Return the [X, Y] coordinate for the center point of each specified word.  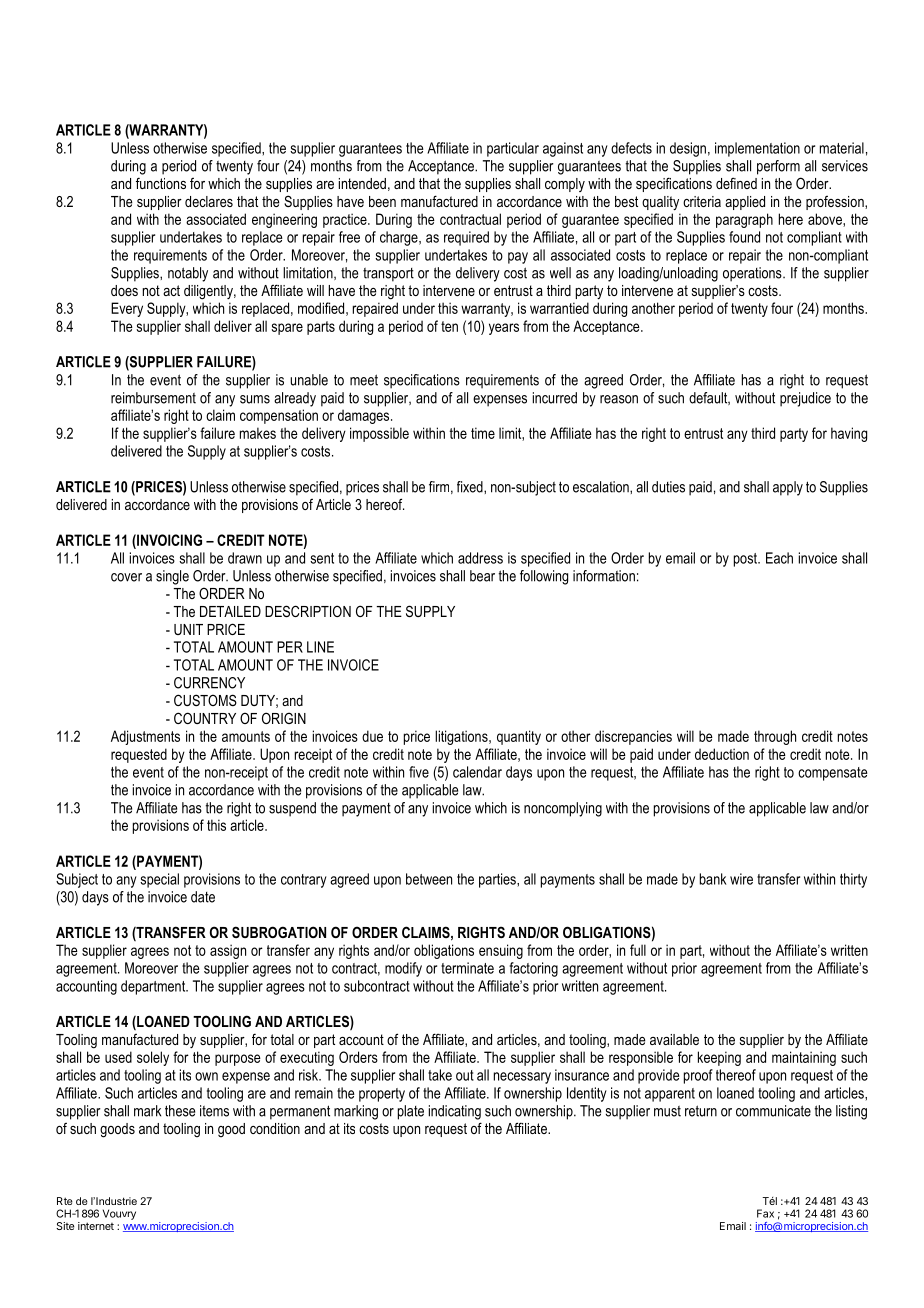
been [382, 201]
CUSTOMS [205, 700]
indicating [455, 1112]
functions [161, 183]
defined [736, 183]
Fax [765, 1213]
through [775, 737]
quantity [519, 737]
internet [96, 1226]
